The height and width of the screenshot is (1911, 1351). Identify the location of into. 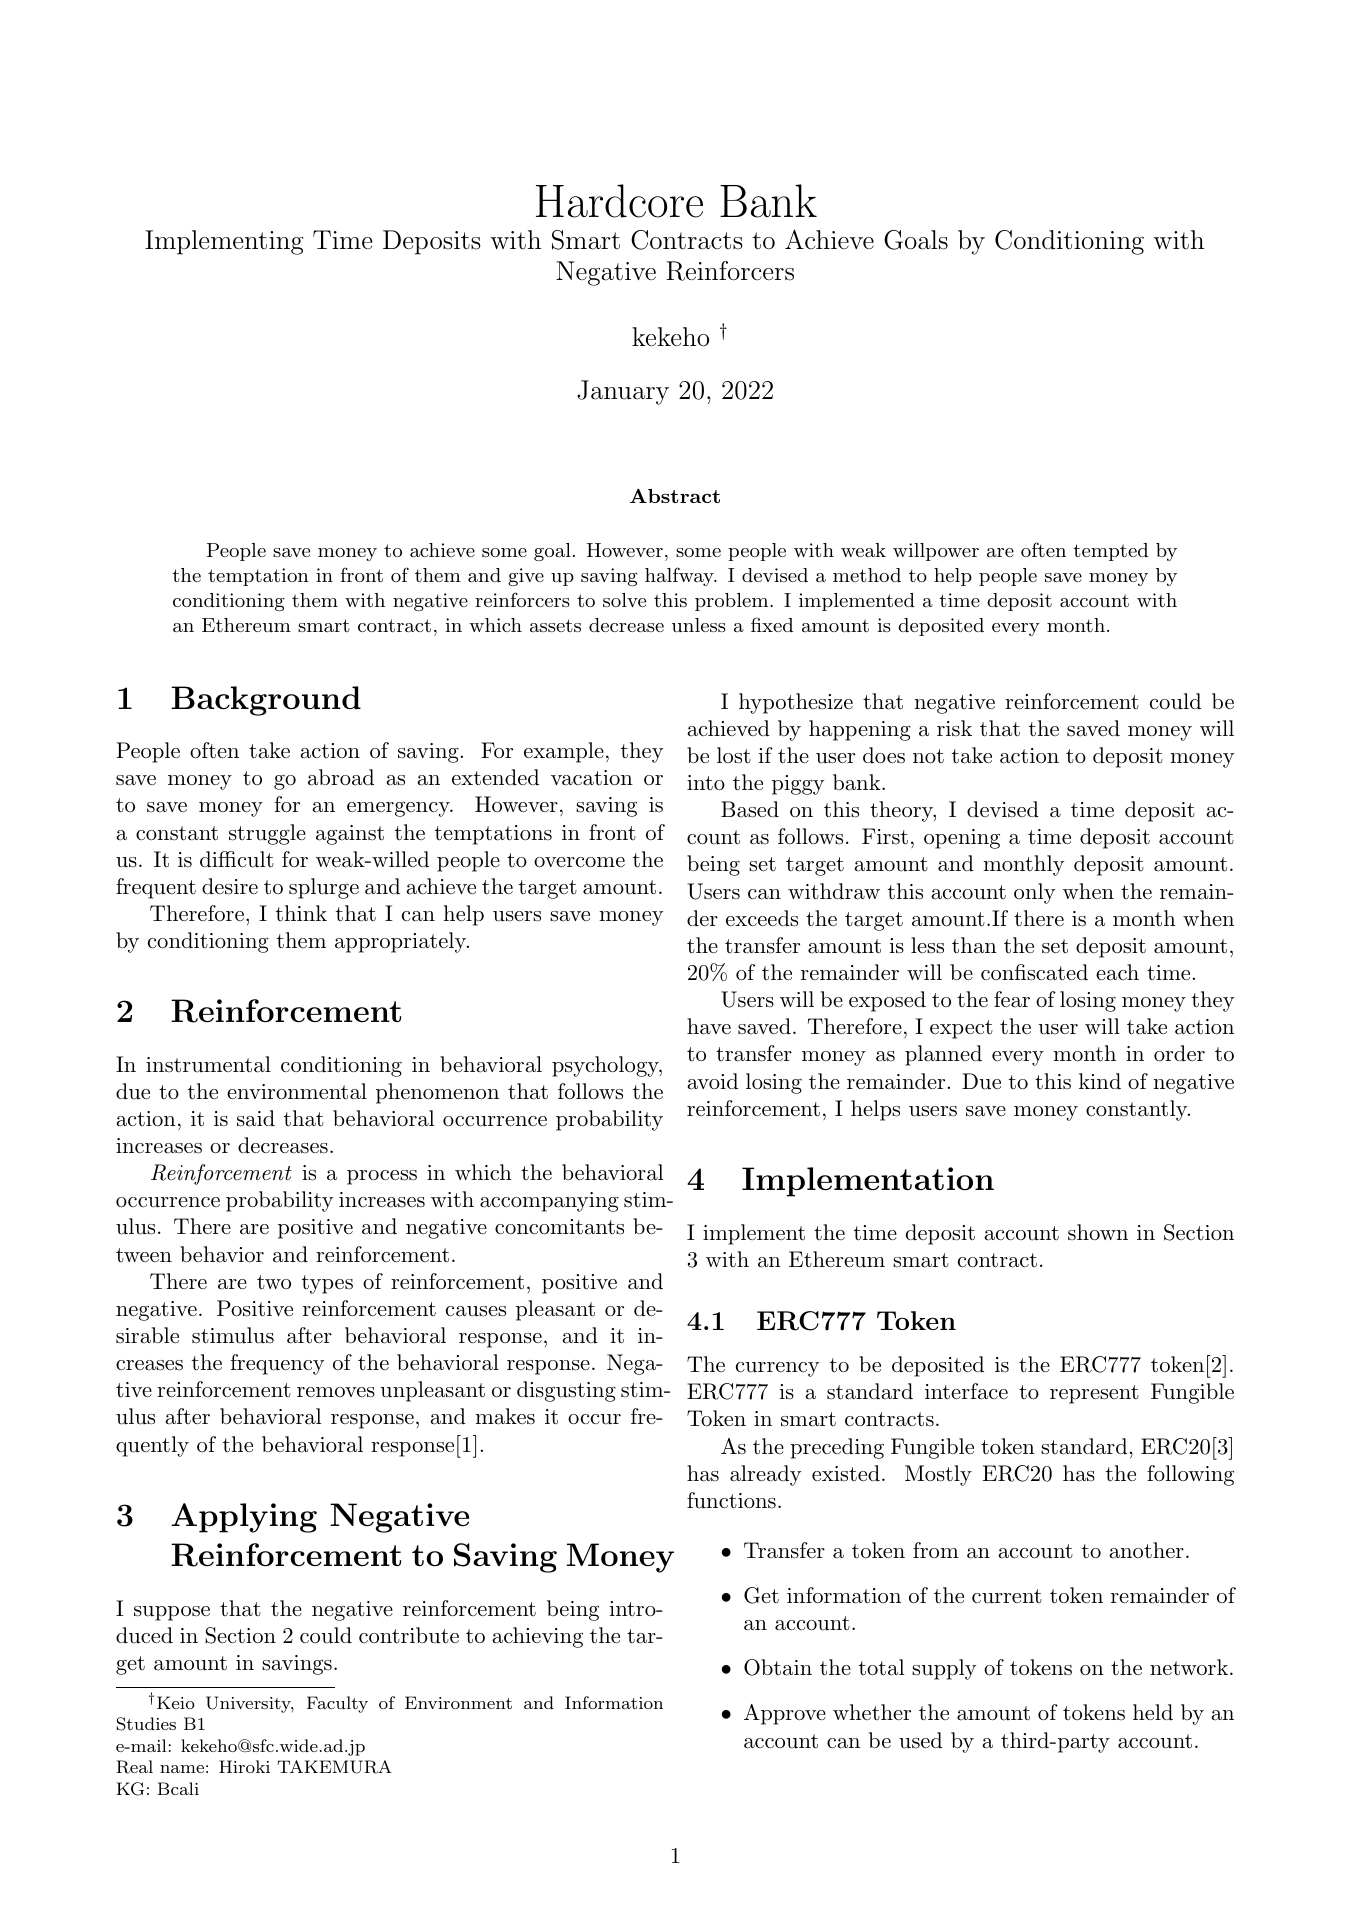
(706, 783).
